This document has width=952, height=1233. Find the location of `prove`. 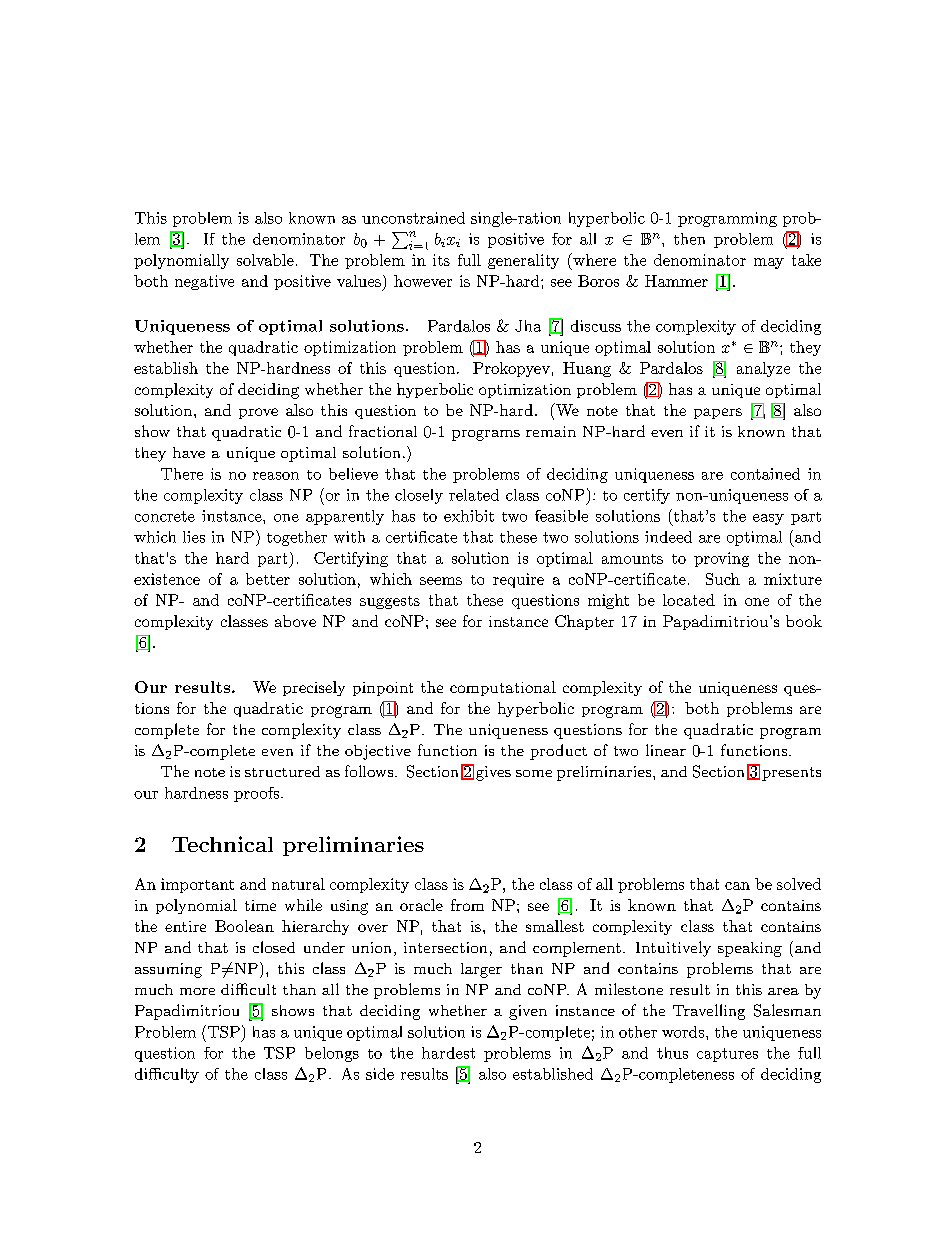

prove is located at coordinates (258, 413).
